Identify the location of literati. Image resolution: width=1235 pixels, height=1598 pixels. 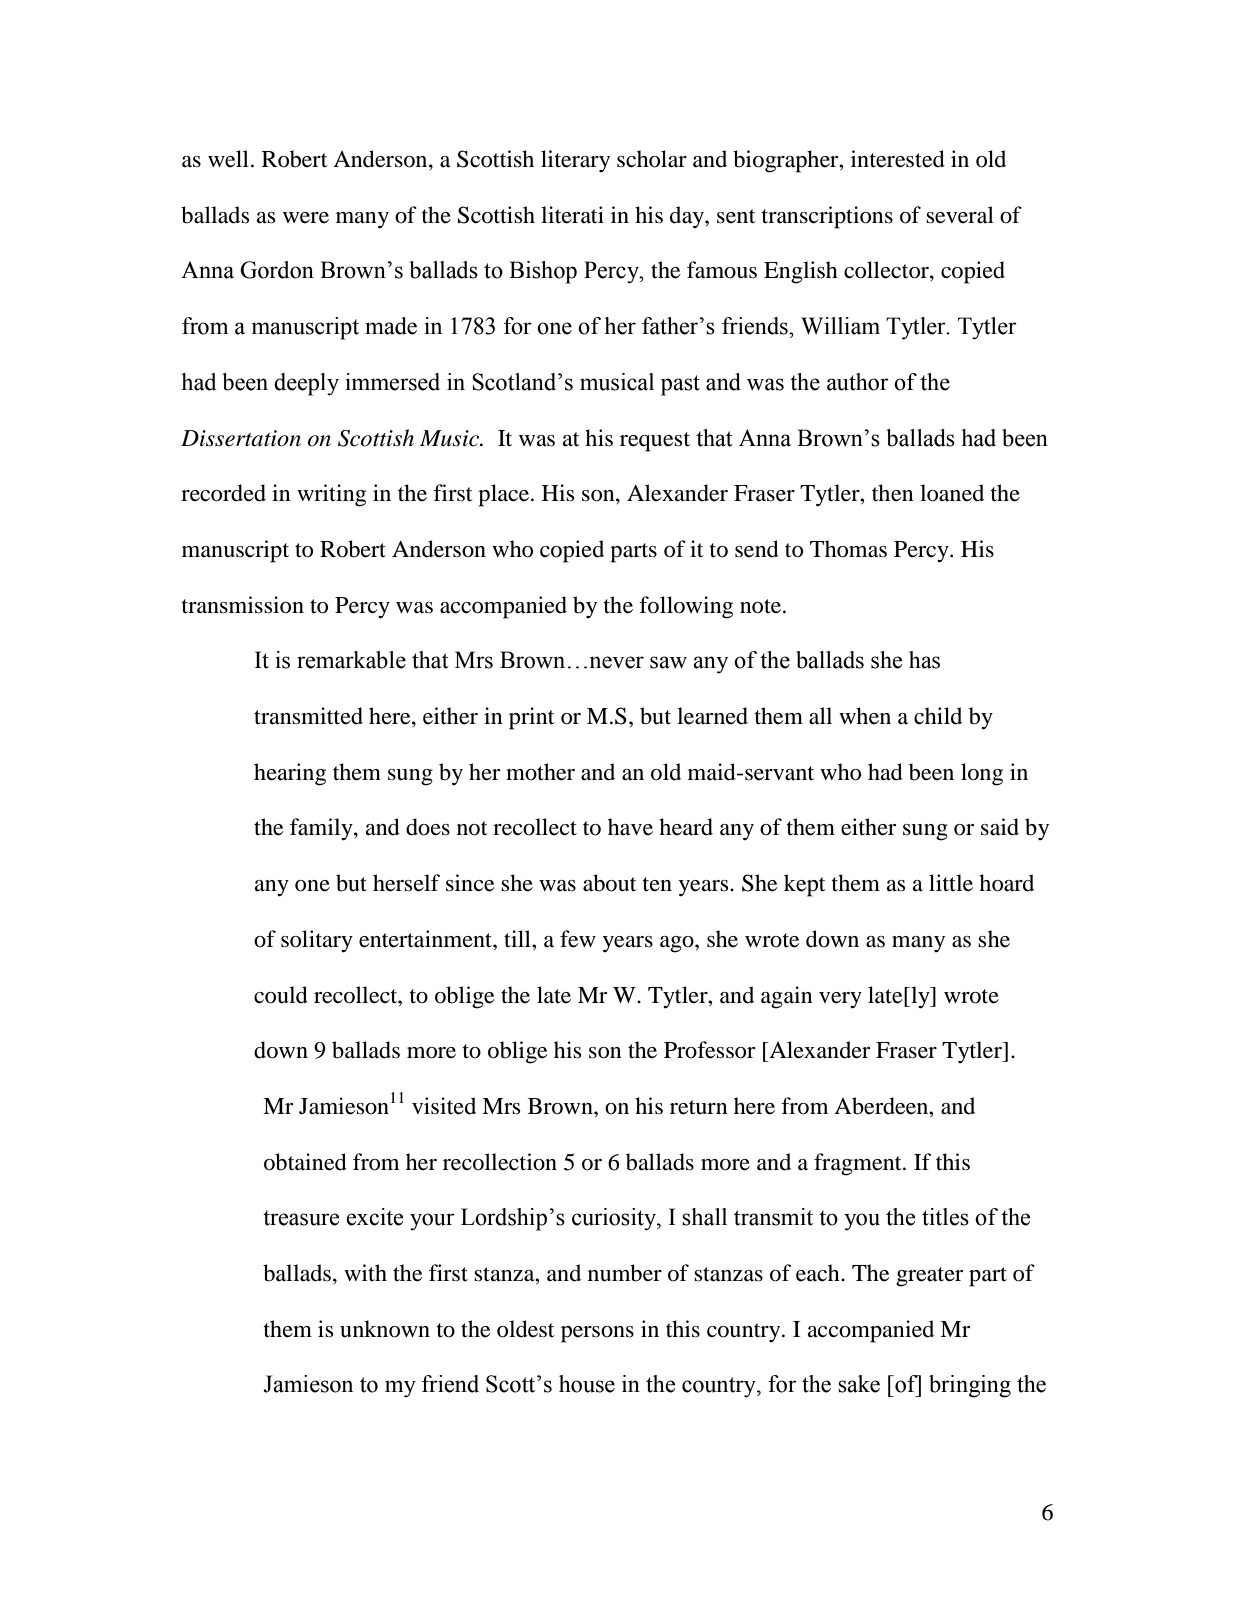
(572, 215).
